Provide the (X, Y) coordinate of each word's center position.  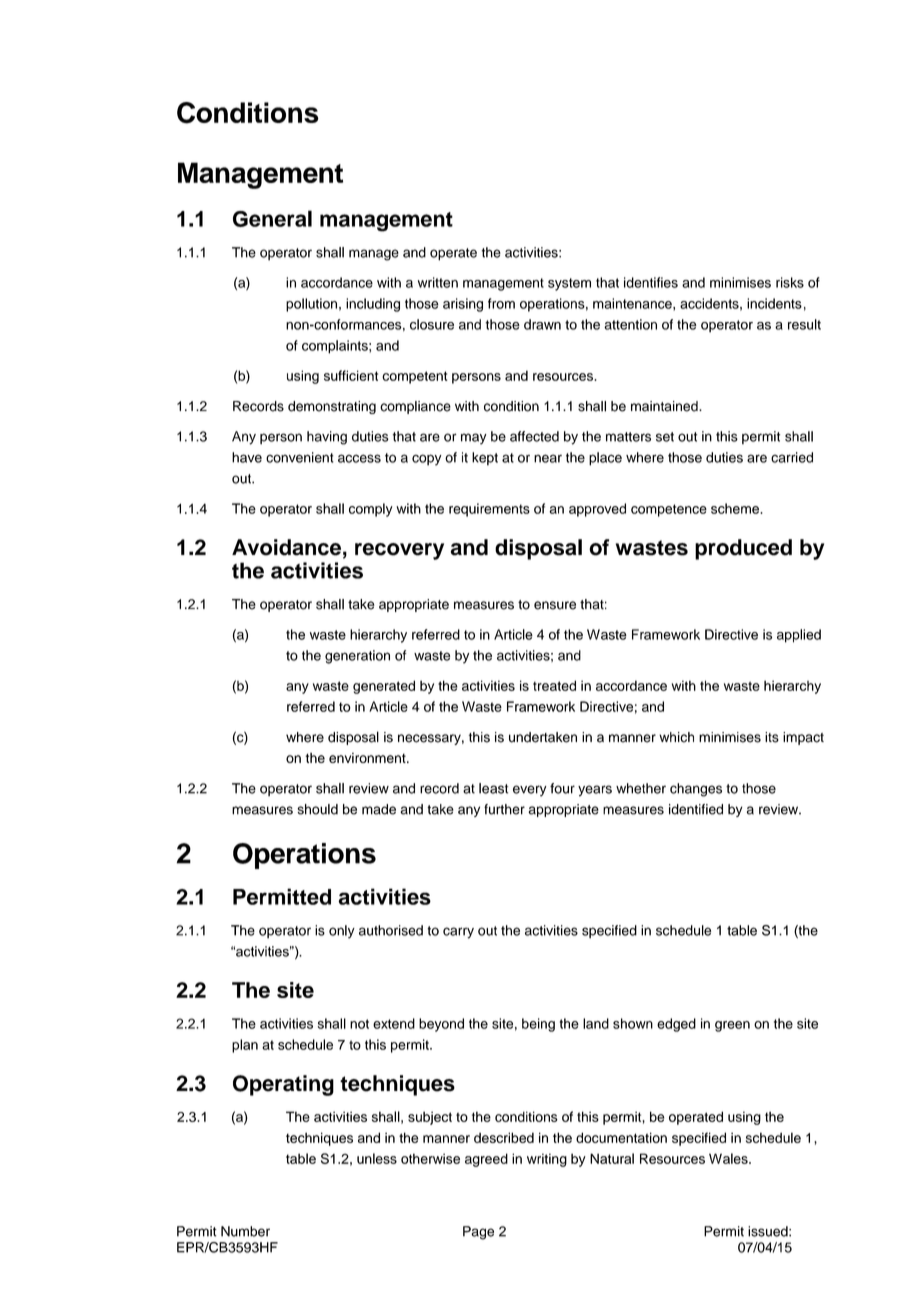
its (772, 737)
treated (554, 685)
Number (245, 1231)
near (548, 458)
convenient (300, 457)
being (538, 1025)
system (569, 284)
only (342, 932)
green (732, 1026)
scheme (736, 508)
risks (790, 282)
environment (368, 758)
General (272, 218)
